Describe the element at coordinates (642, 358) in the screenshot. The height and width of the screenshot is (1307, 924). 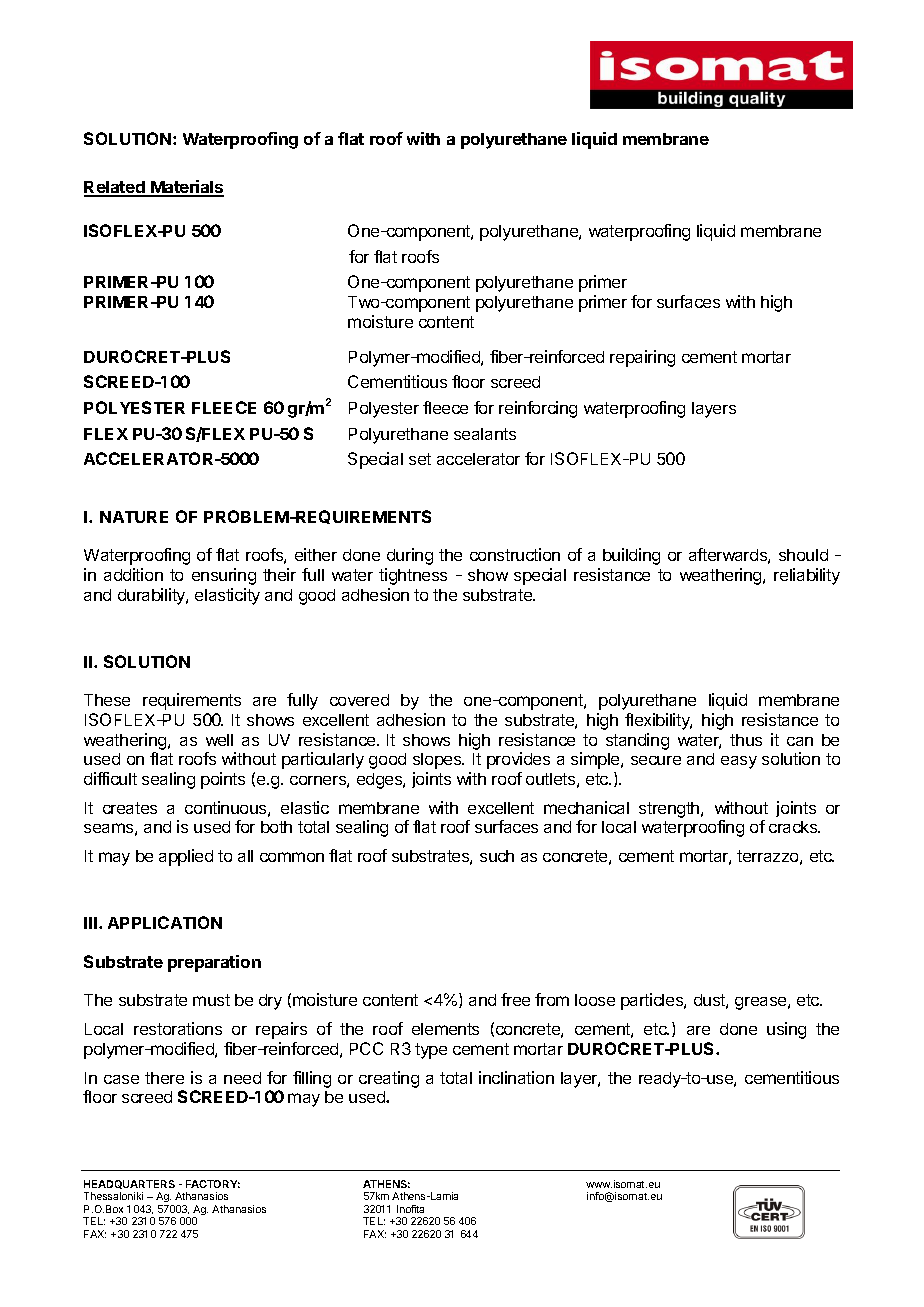
I see `repairing` at that location.
